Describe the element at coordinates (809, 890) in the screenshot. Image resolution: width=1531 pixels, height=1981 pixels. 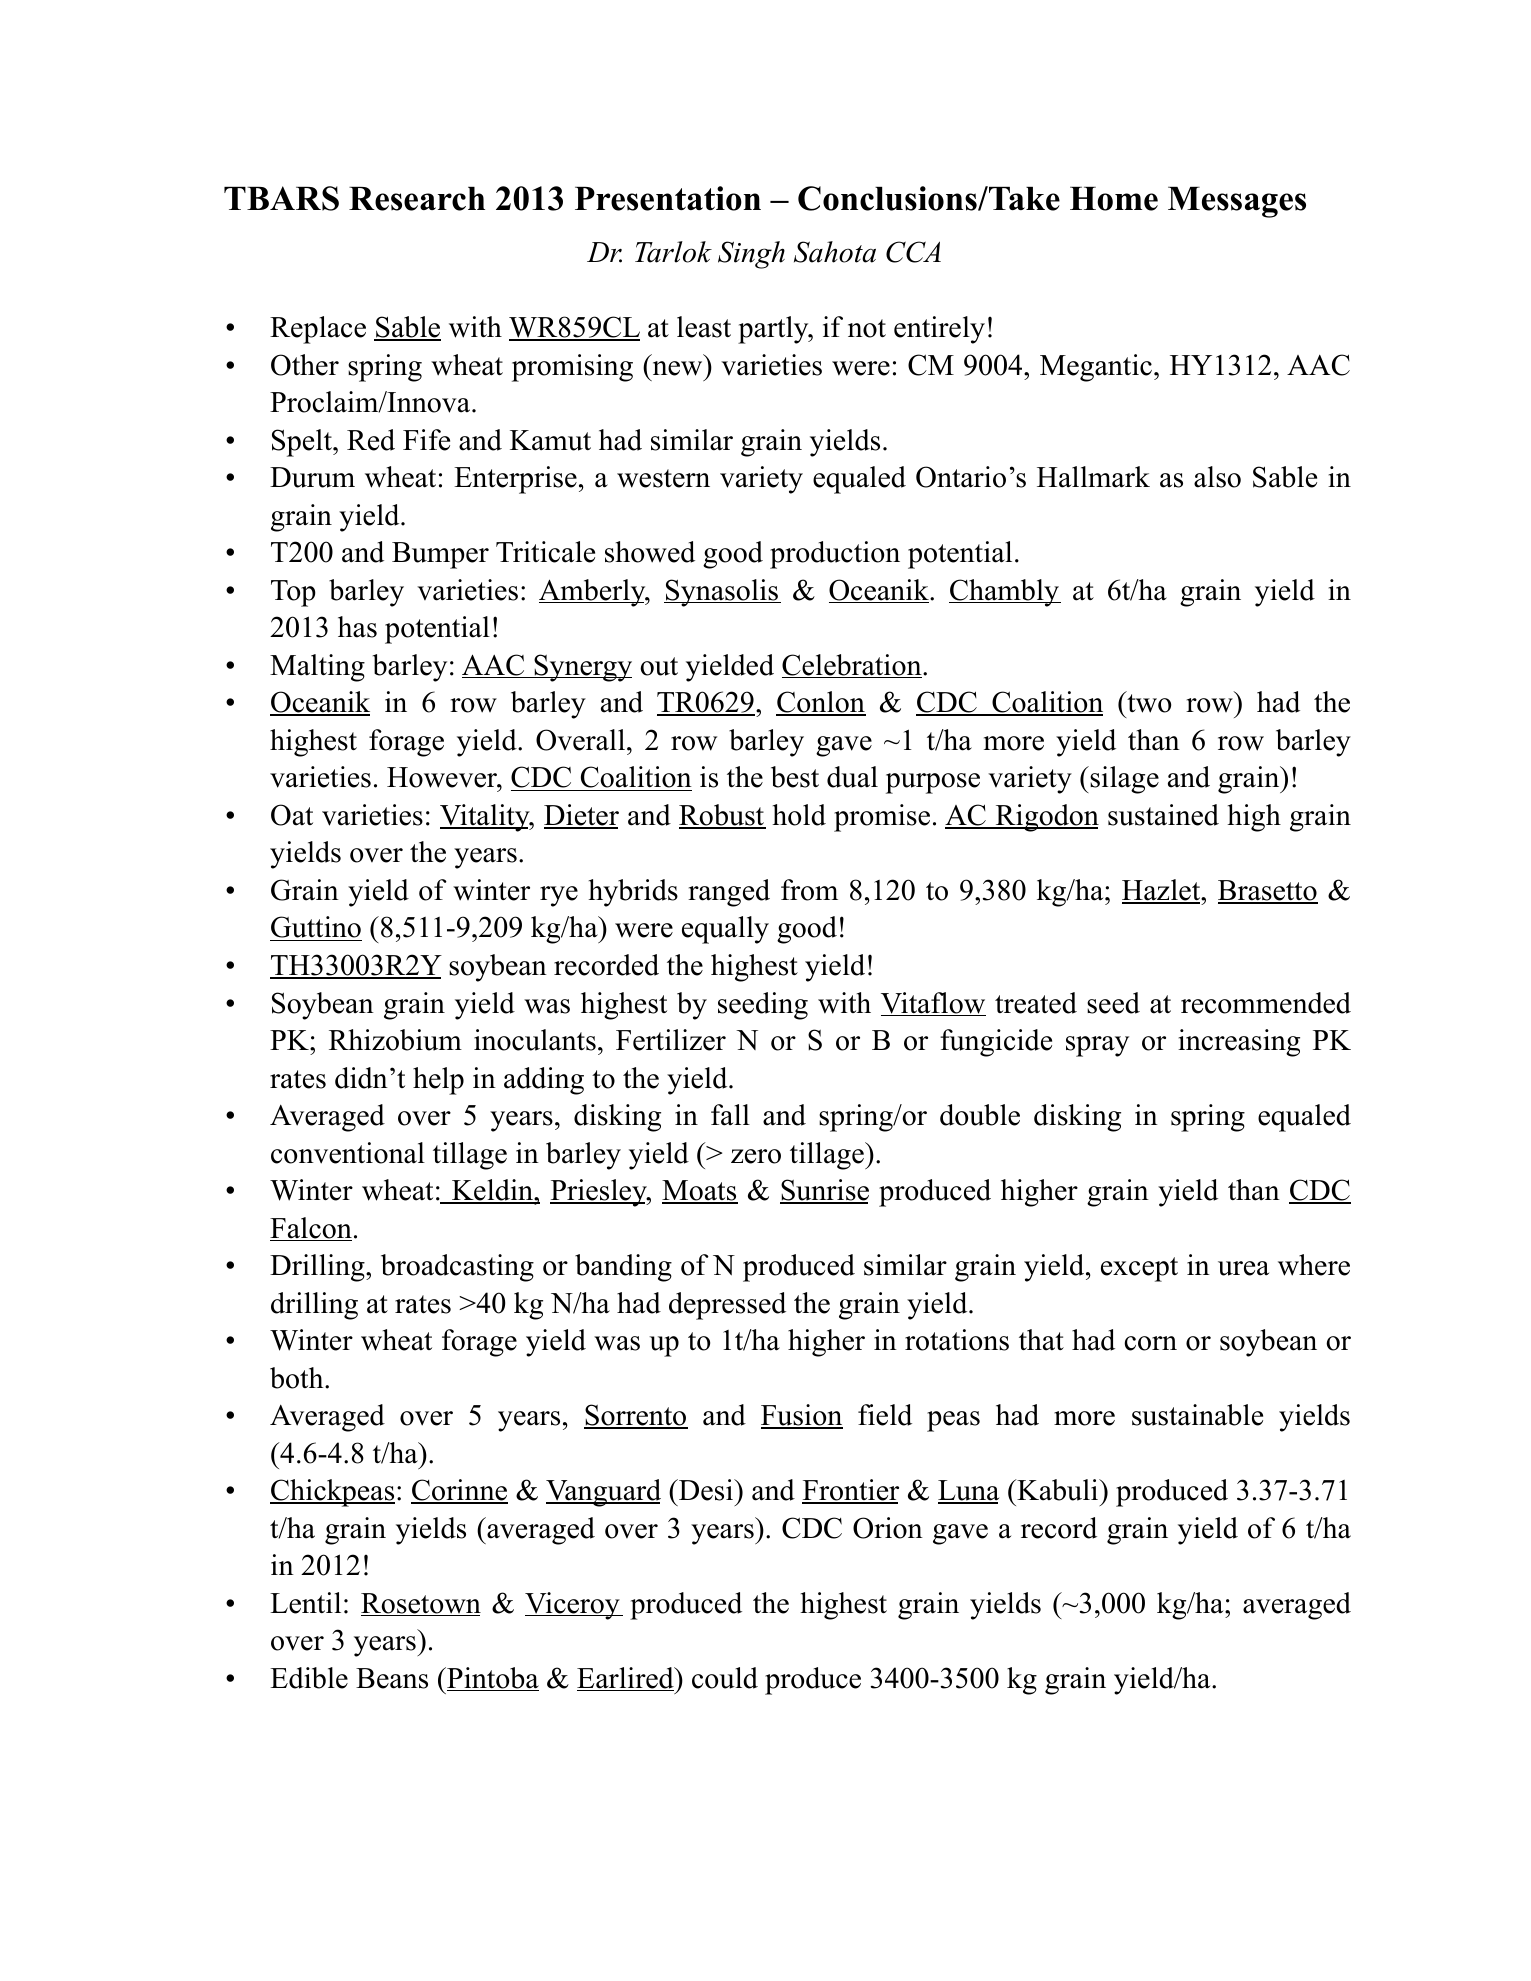
I see `from` at that location.
